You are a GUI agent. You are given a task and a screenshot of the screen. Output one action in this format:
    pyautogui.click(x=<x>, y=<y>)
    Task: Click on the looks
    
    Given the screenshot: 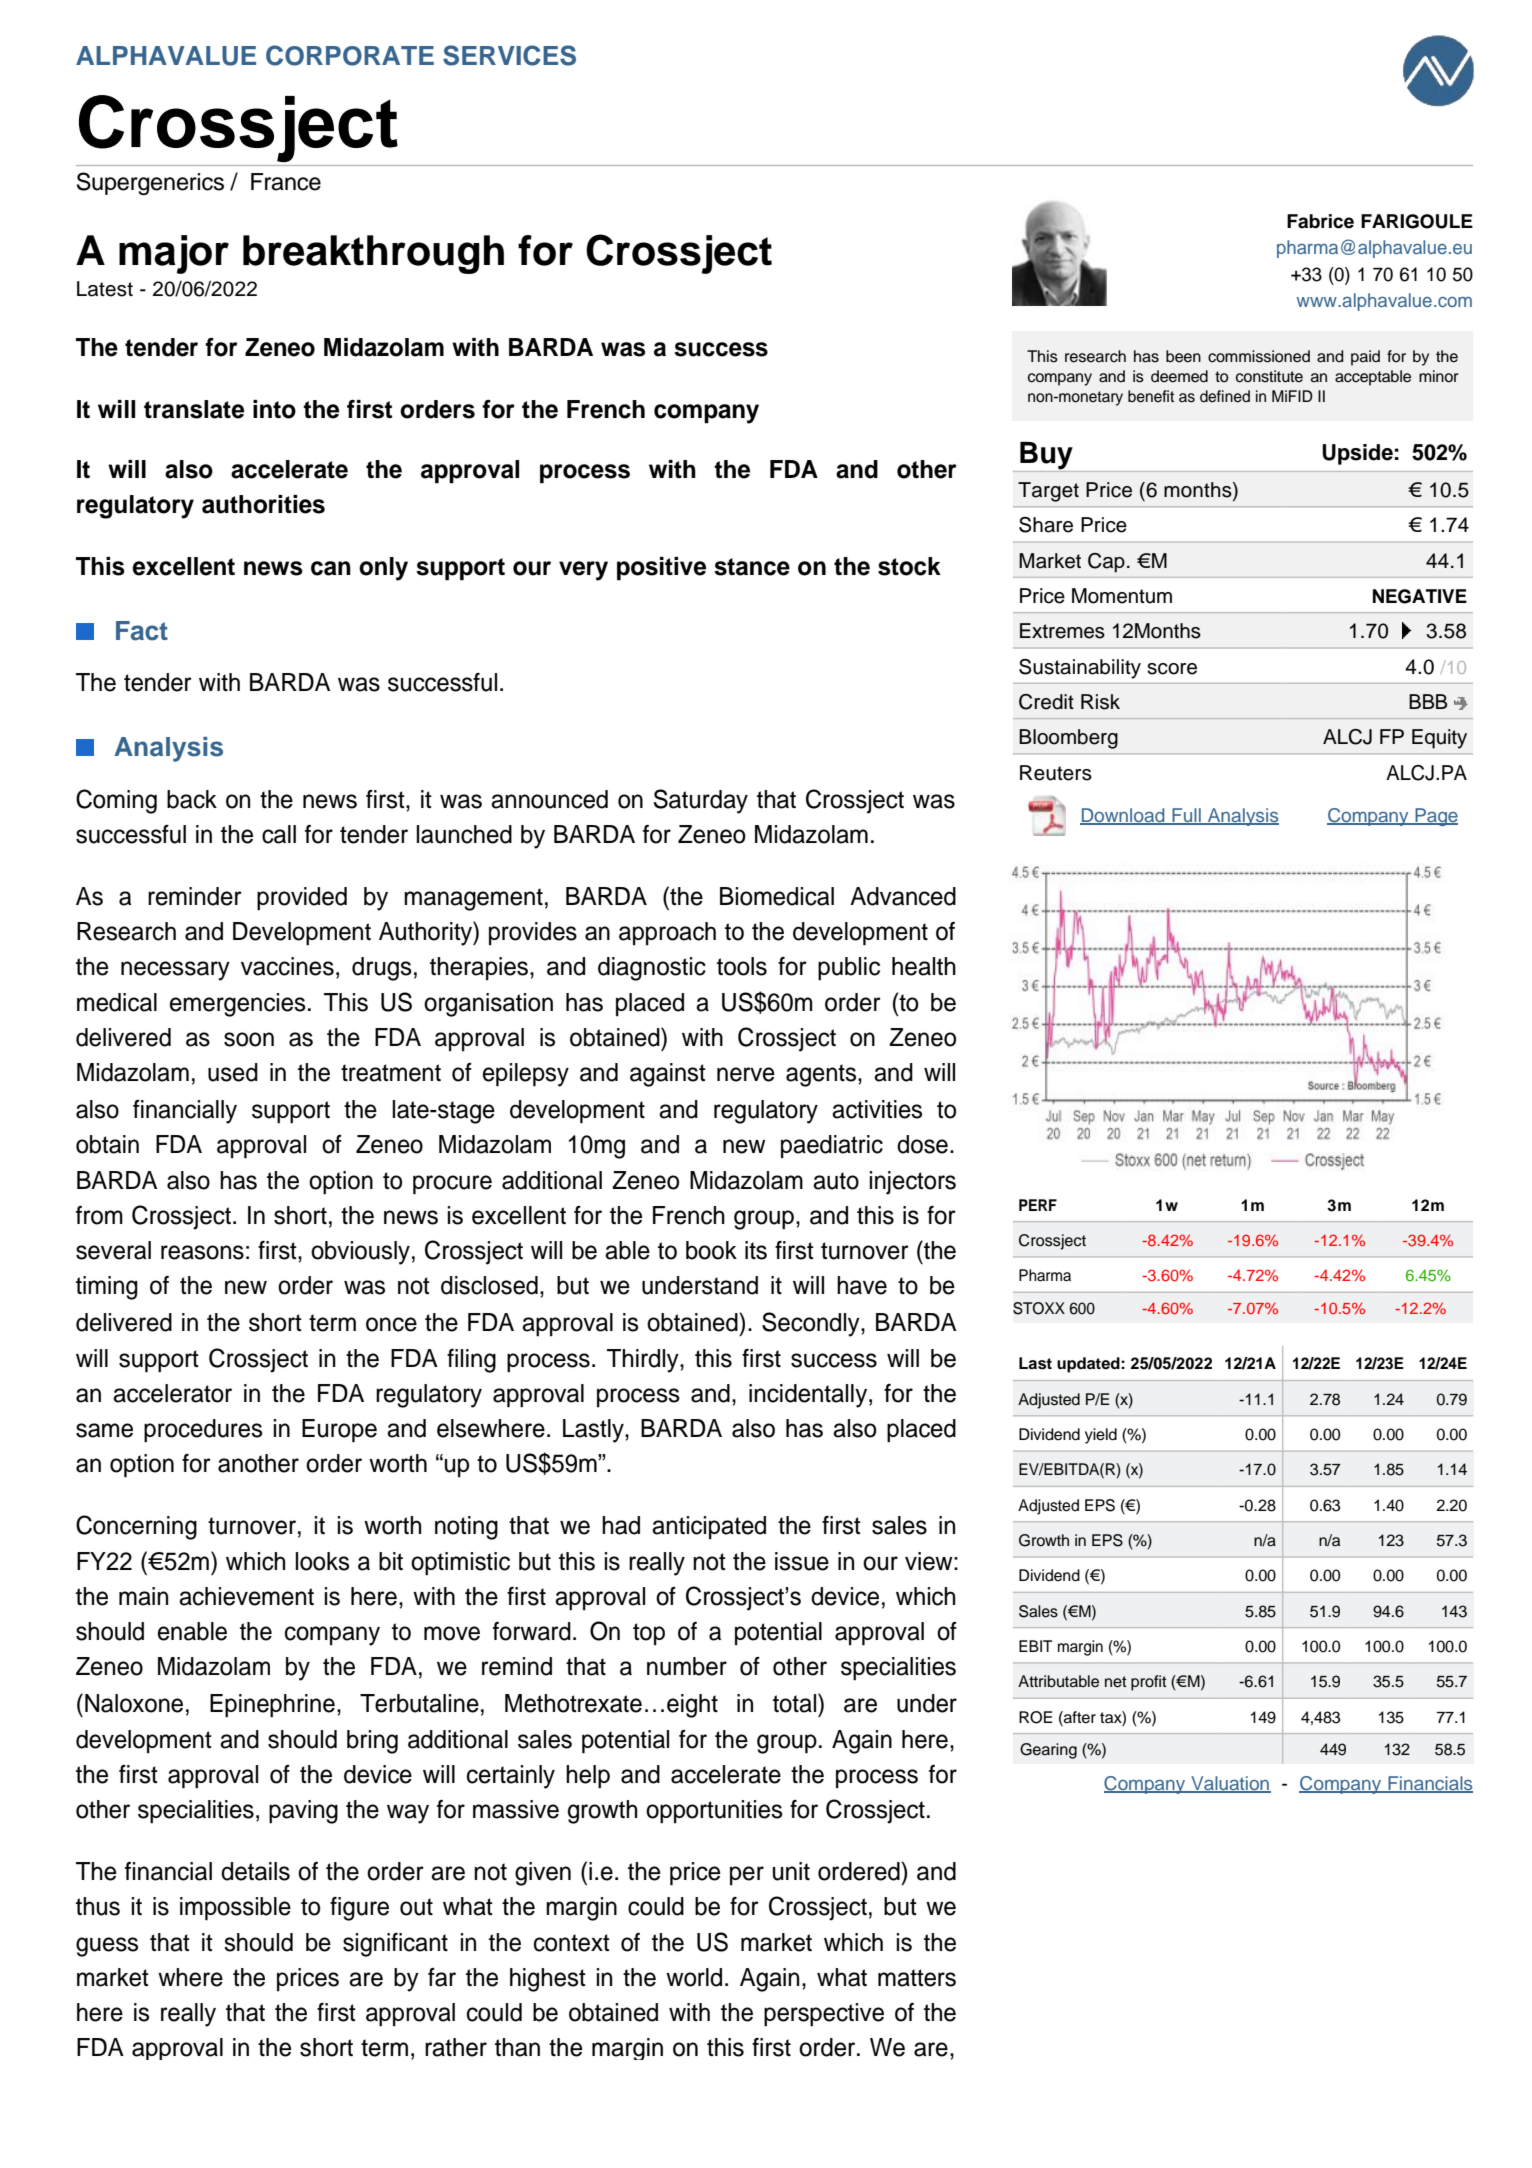 What is the action you would take?
    pyautogui.click(x=322, y=1561)
